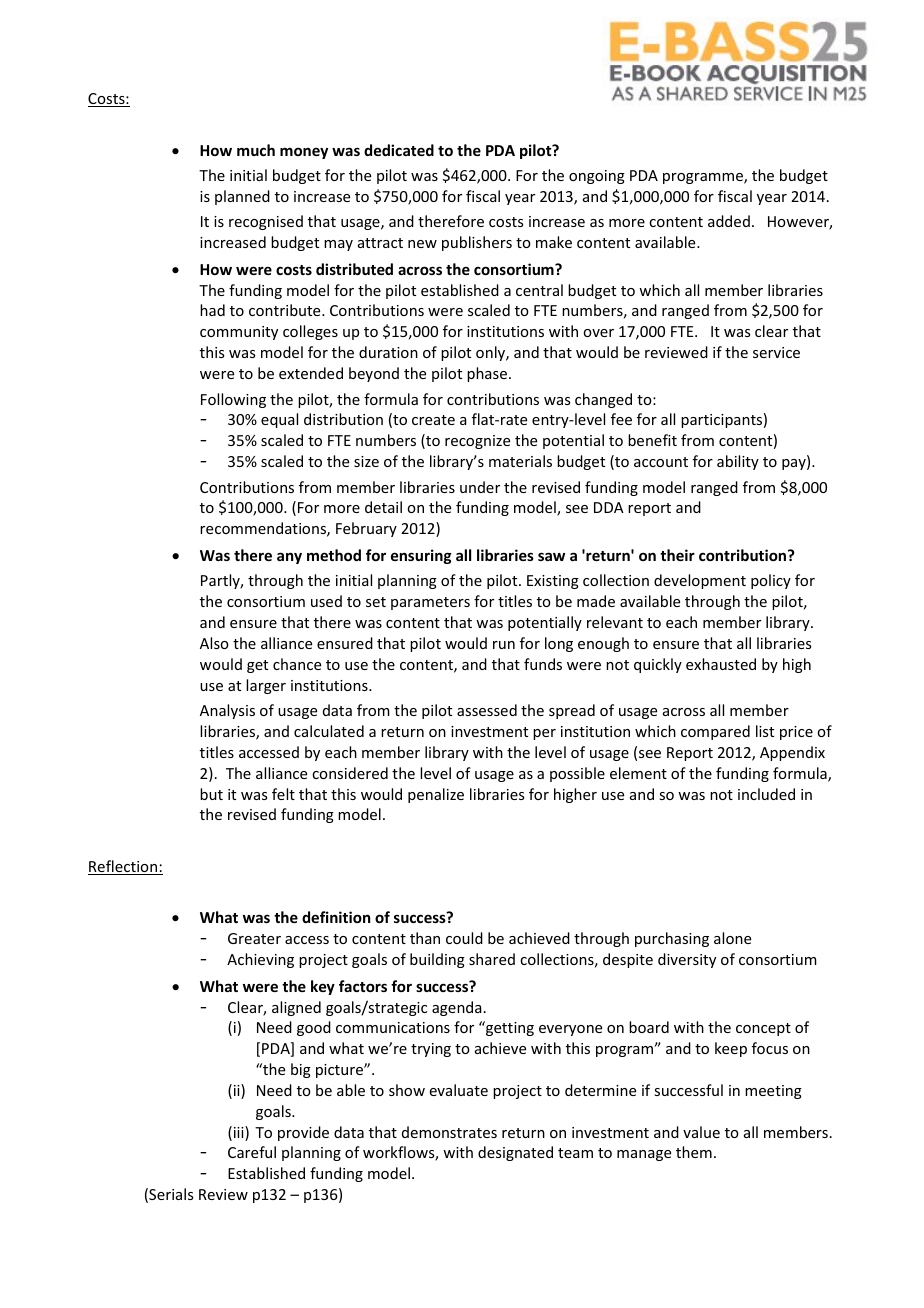 This page has width=924, height=1308. What do you see at coordinates (252, 1152) in the page?
I see `Careful` at bounding box center [252, 1152].
